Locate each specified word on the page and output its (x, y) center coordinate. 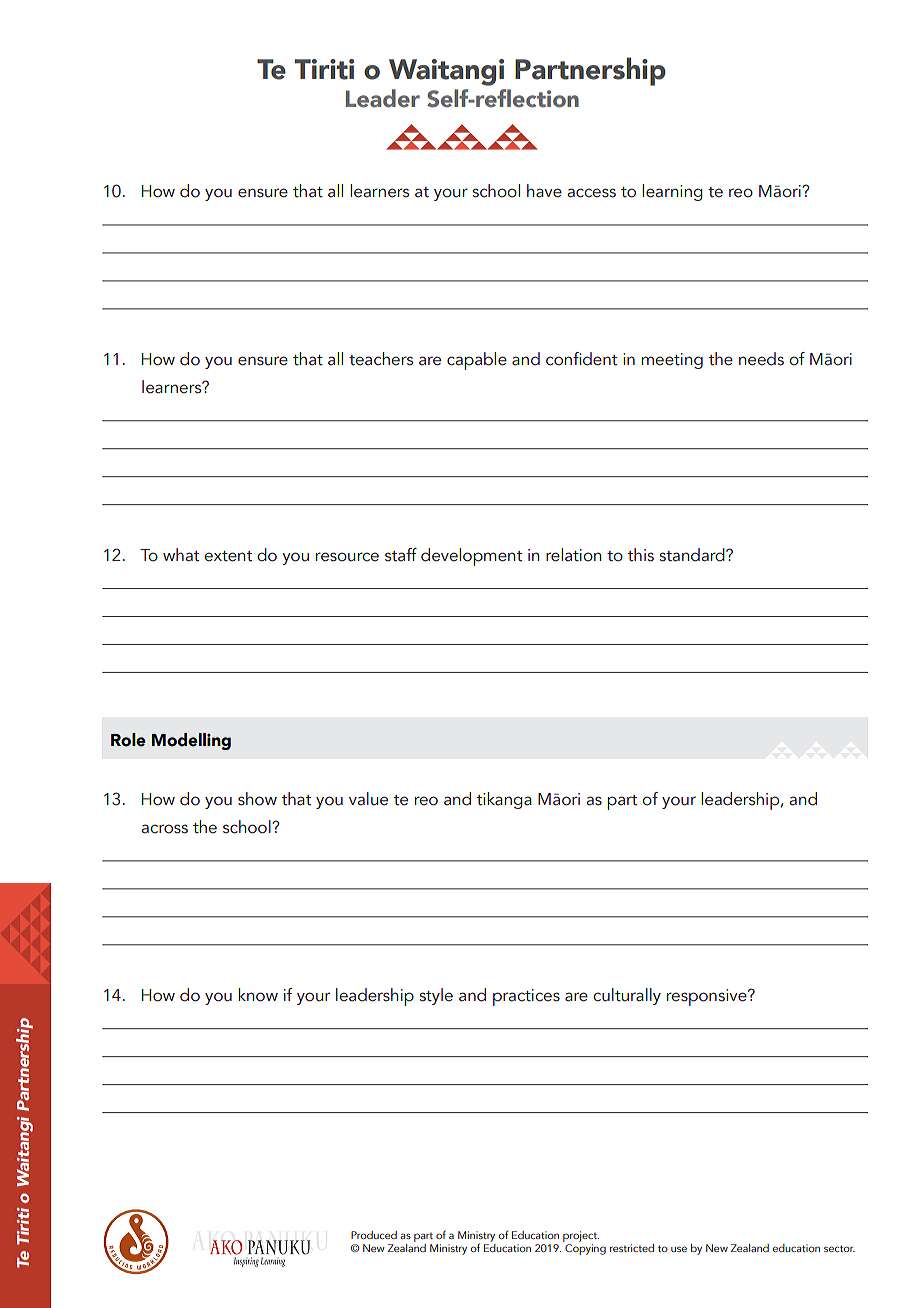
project (581, 1238)
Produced (374, 1235)
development (471, 557)
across (164, 829)
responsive (708, 997)
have (544, 191)
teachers (381, 359)
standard (693, 555)
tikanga (504, 800)
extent (228, 556)
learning (672, 192)
